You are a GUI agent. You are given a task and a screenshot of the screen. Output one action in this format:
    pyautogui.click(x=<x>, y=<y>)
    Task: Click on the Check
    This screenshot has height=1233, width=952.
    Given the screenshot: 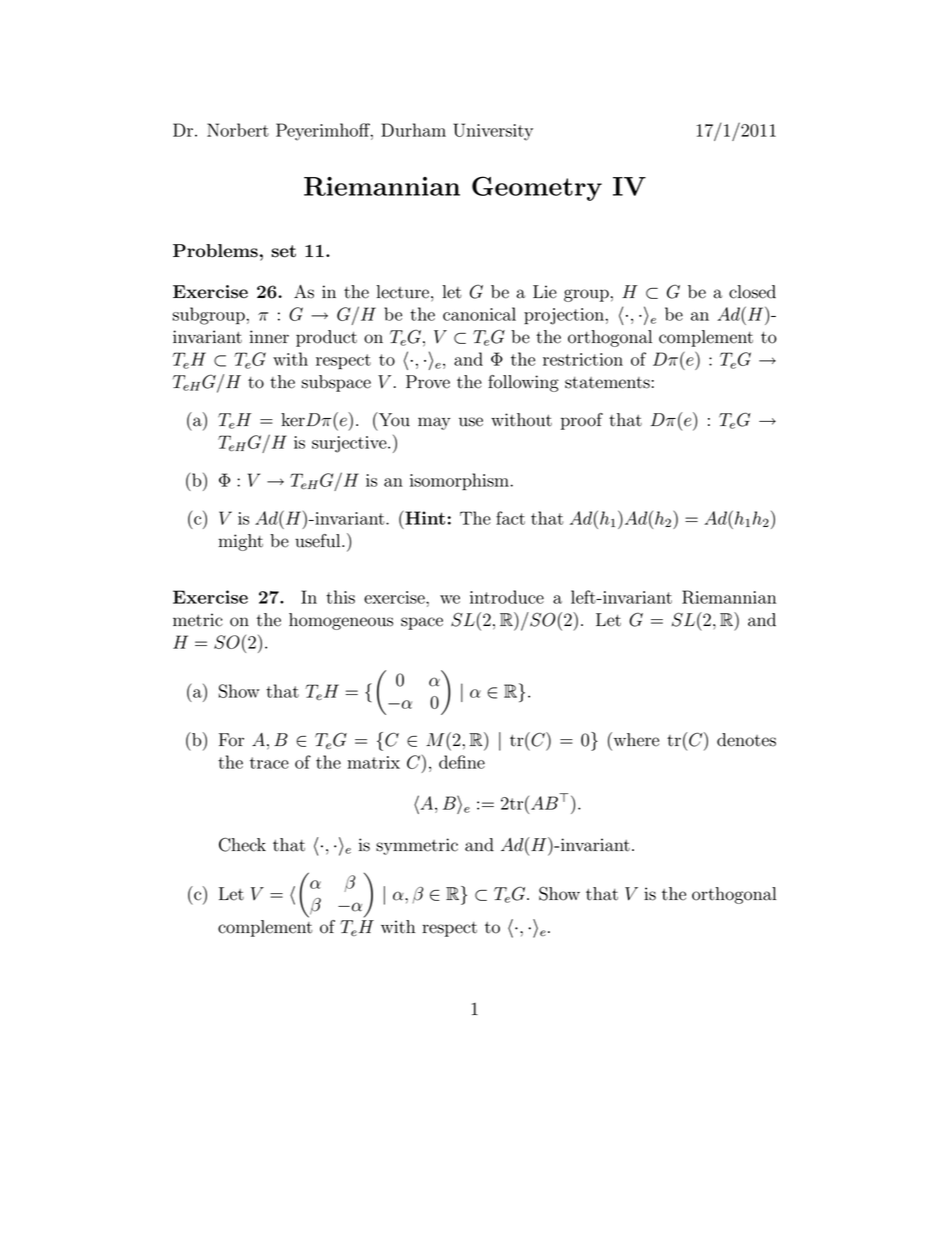 What is the action you would take?
    pyautogui.click(x=242, y=844)
